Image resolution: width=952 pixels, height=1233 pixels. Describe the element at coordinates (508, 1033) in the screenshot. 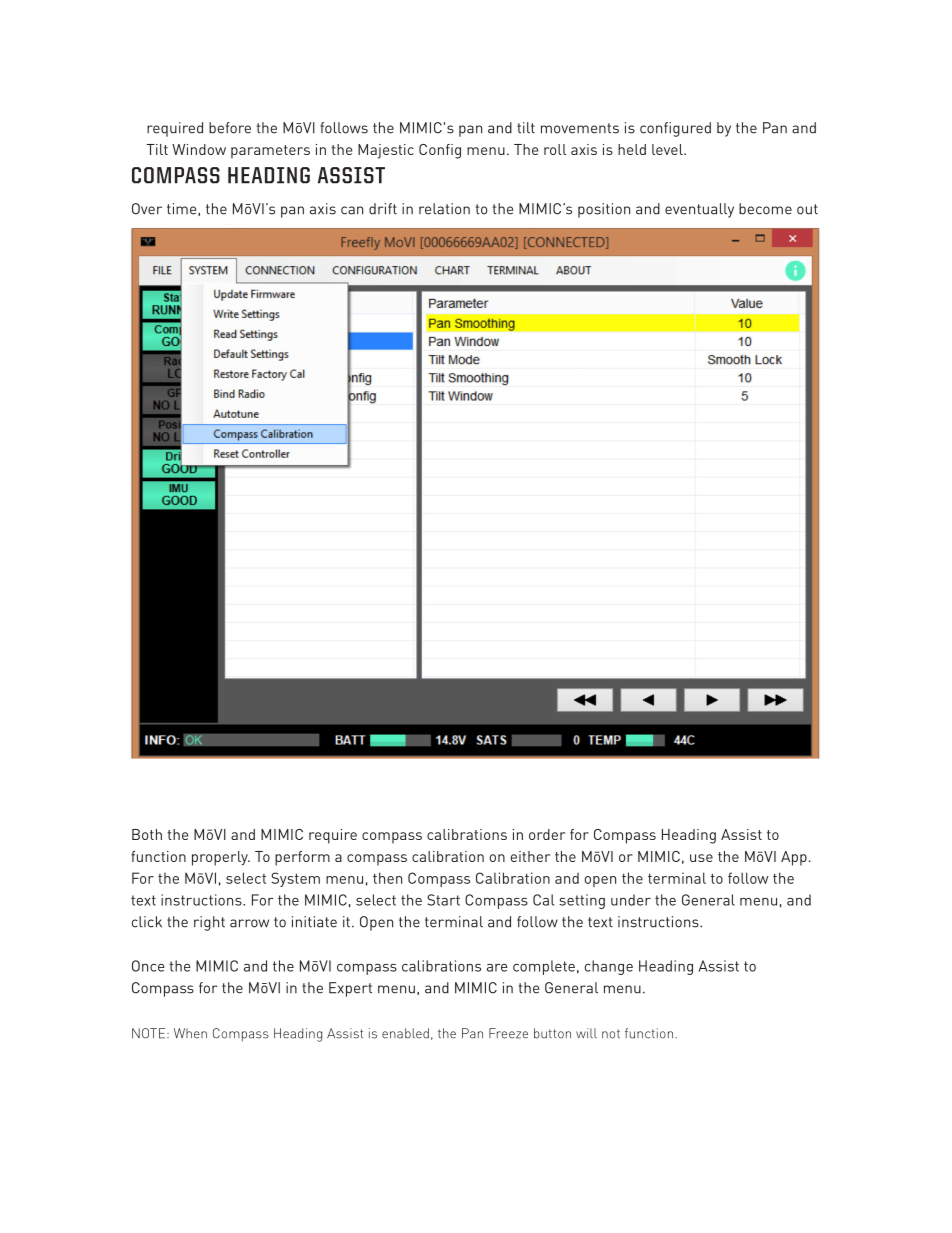

I see `Freeze` at that location.
